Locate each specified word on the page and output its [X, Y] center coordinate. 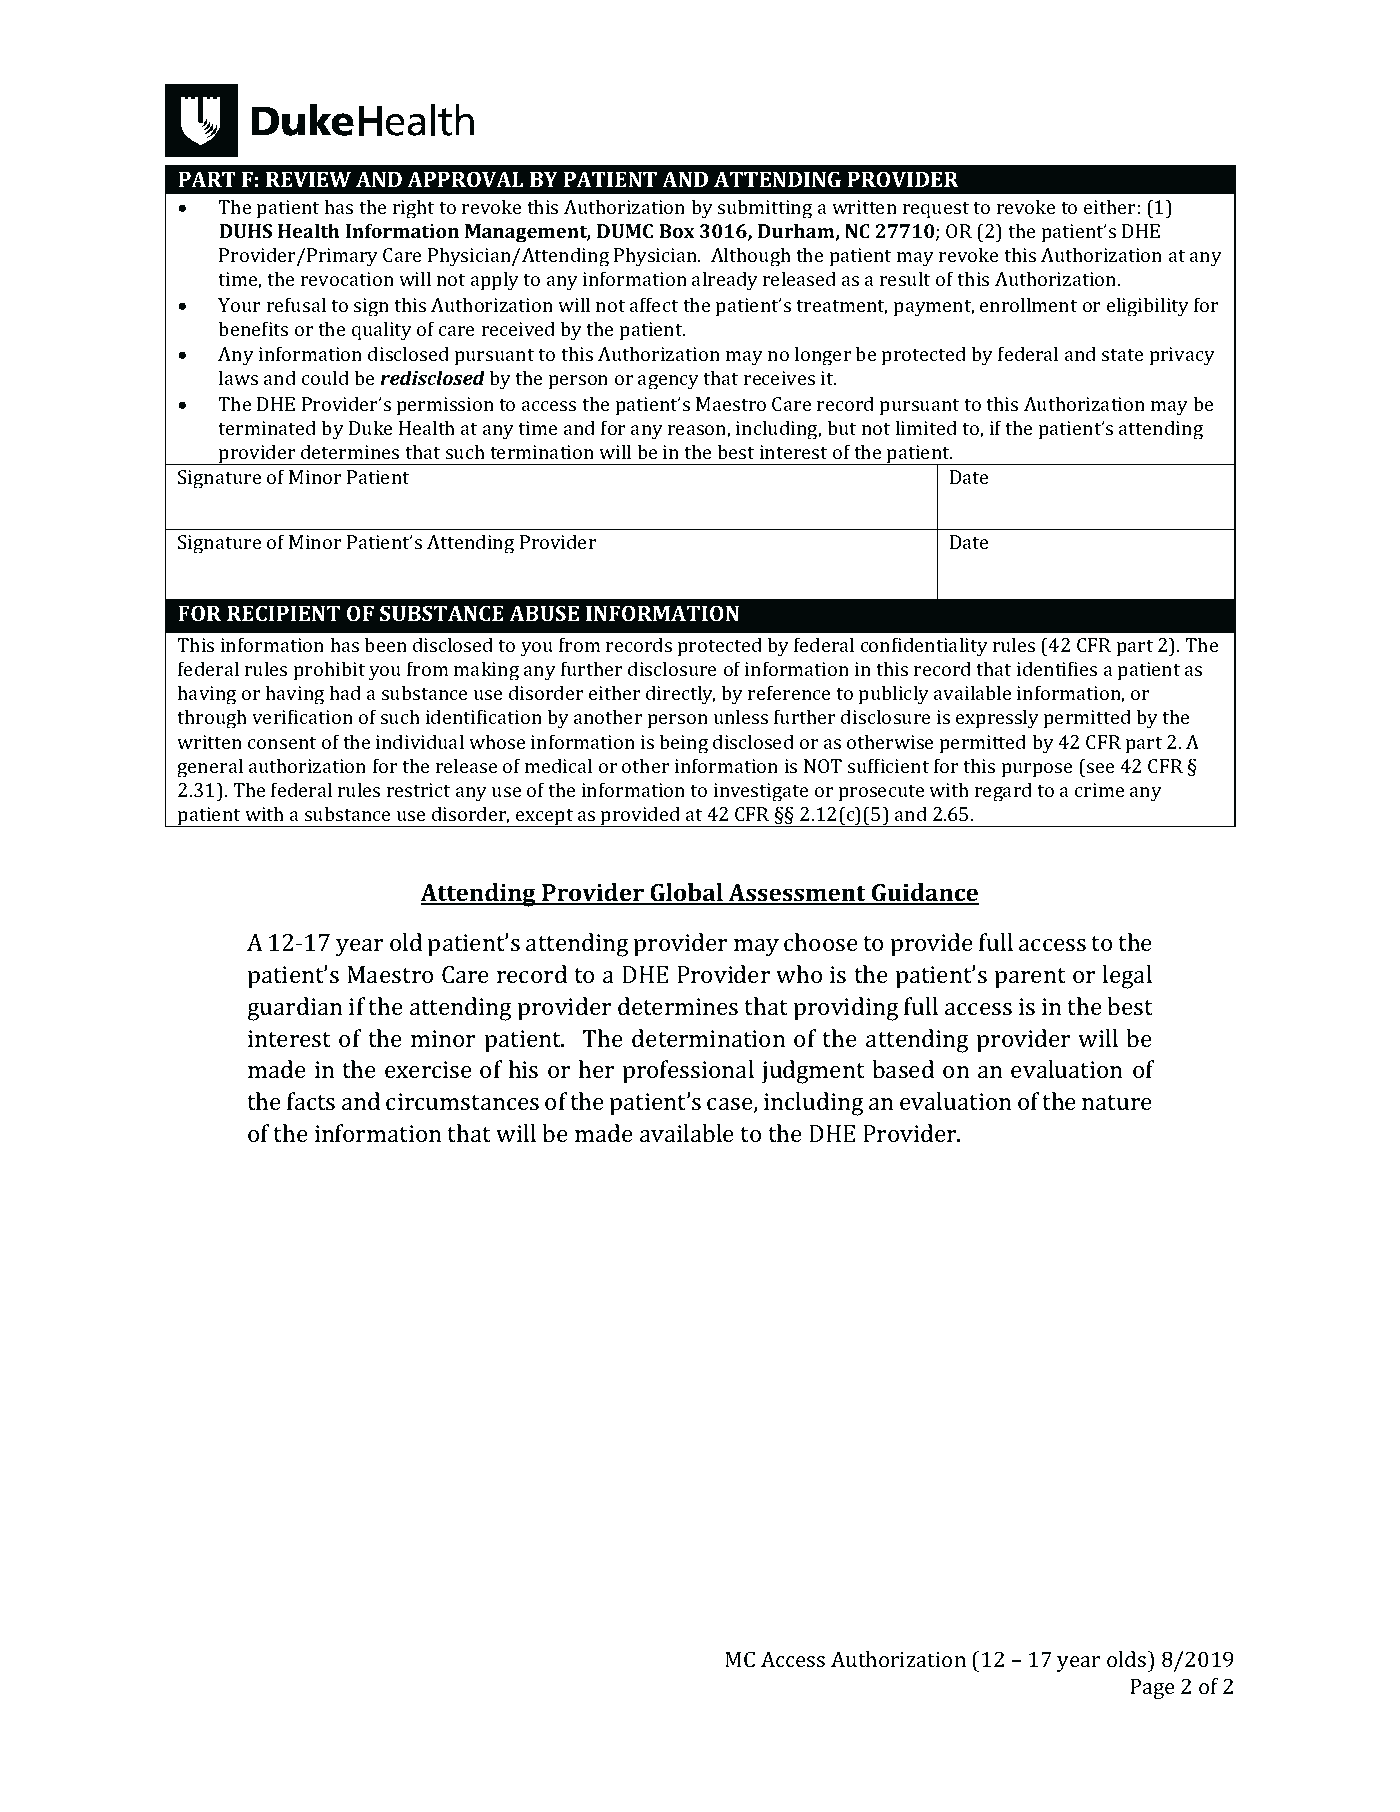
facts [311, 1101]
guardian [294, 1009]
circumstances [462, 1101]
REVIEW [308, 179]
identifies [1057, 668]
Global [686, 893]
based [903, 1069]
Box [677, 231]
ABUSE [544, 613]
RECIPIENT [283, 613]
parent [1030, 978]
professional [688, 1072]
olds [1128, 1659]
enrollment [1028, 304]
